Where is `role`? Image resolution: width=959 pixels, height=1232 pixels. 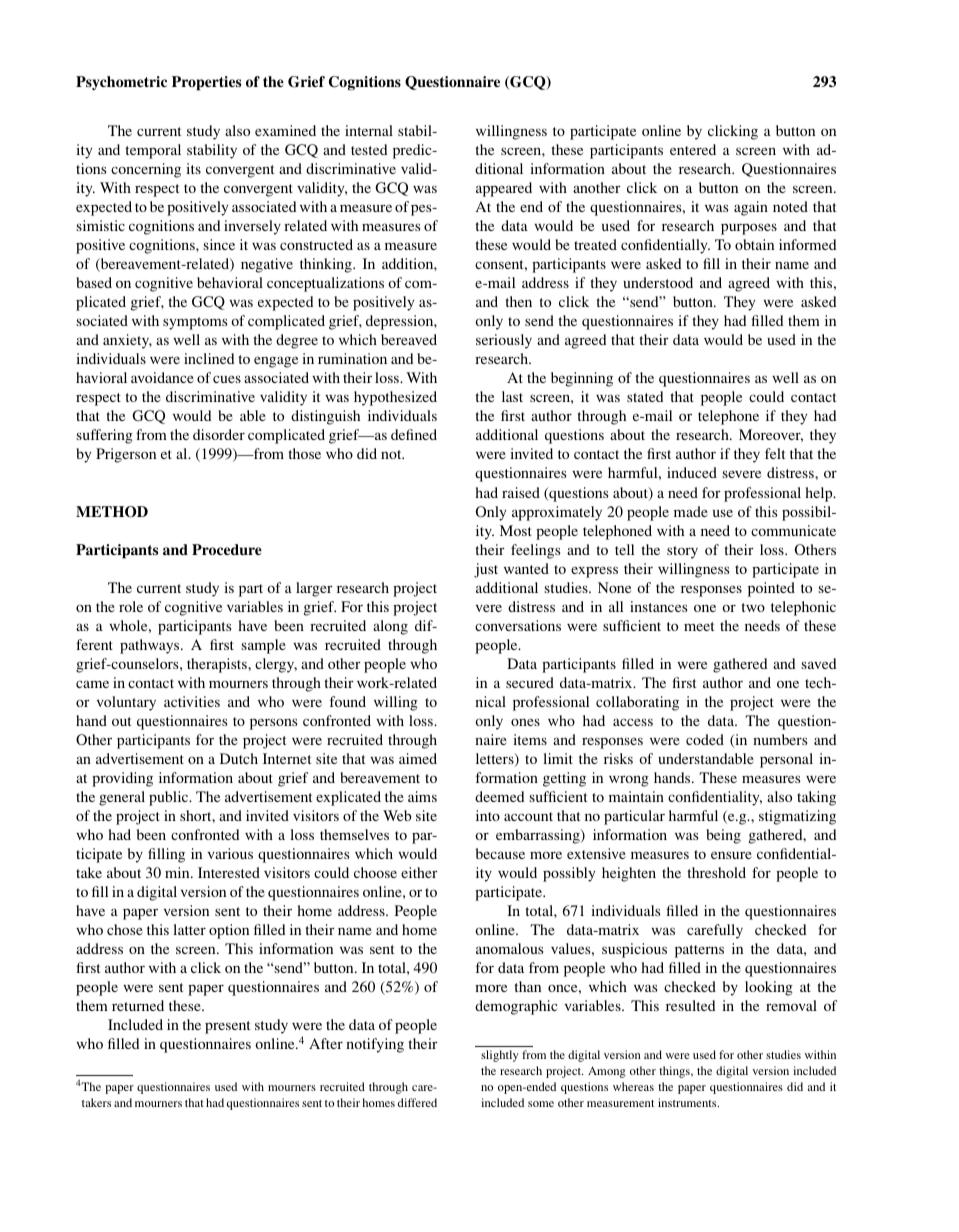 role is located at coordinates (131, 606).
